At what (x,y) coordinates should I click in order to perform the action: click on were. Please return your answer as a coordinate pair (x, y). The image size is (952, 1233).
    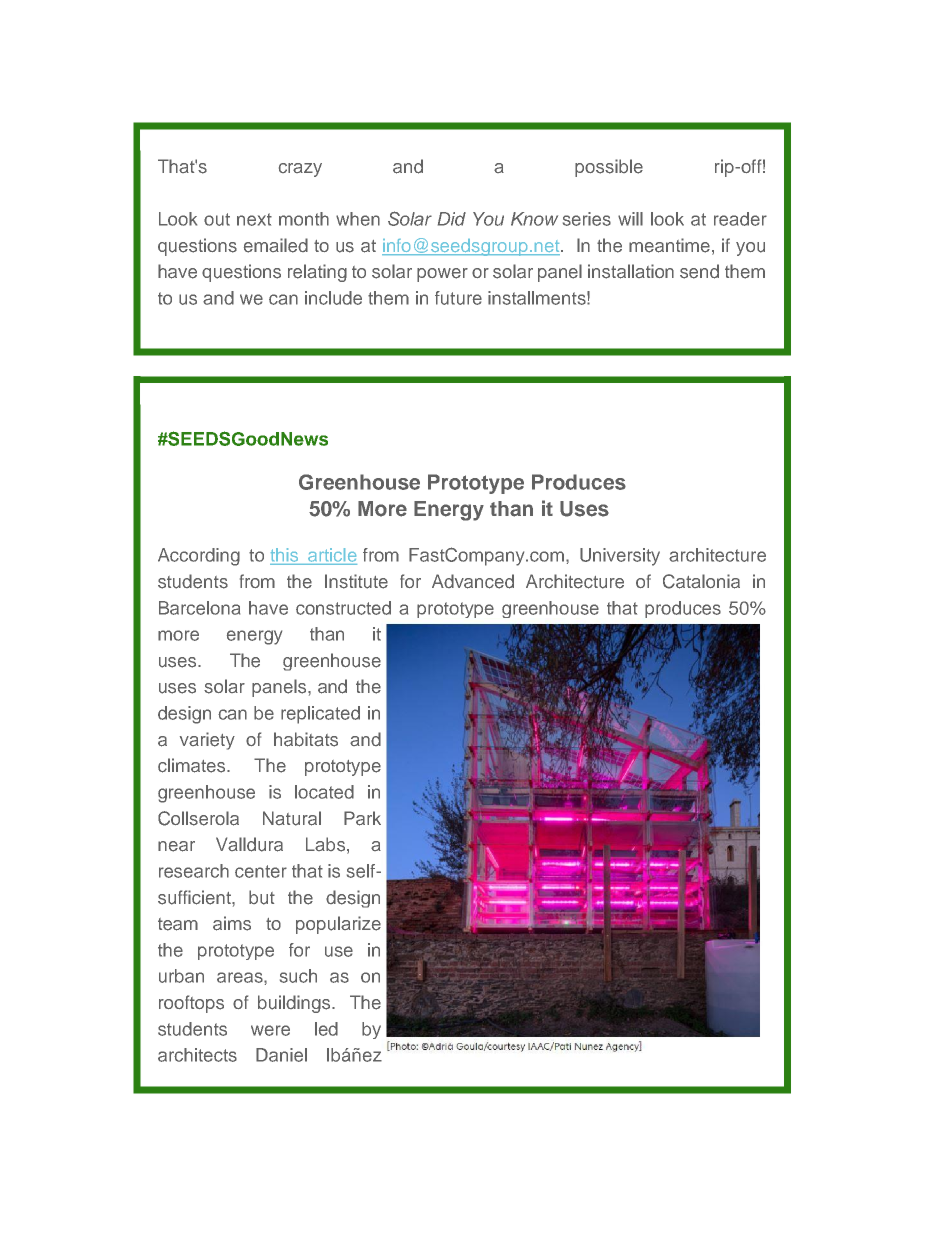
    Looking at the image, I should click on (270, 1030).
